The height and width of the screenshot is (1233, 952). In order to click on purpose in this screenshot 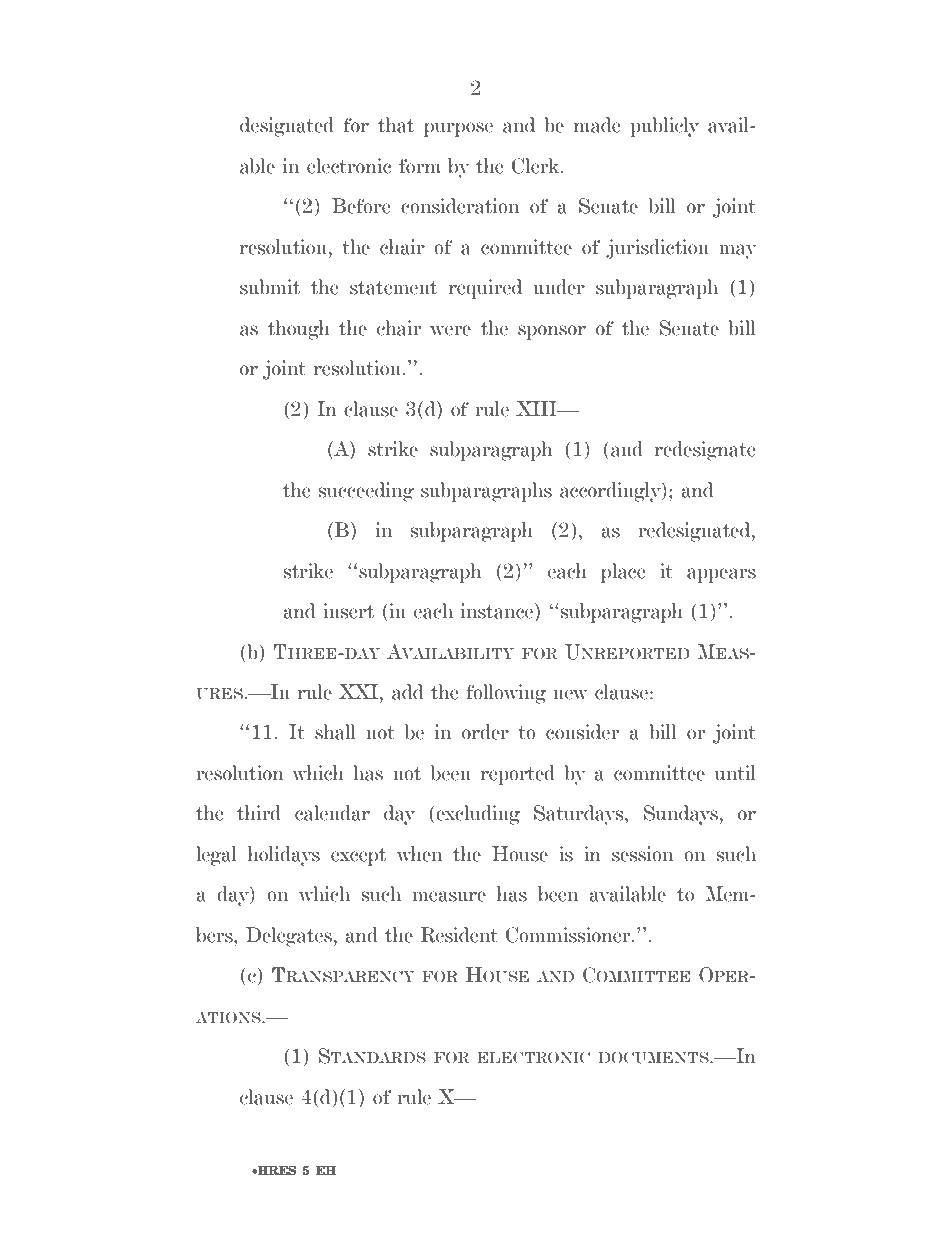, I will do `click(458, 129)`.
